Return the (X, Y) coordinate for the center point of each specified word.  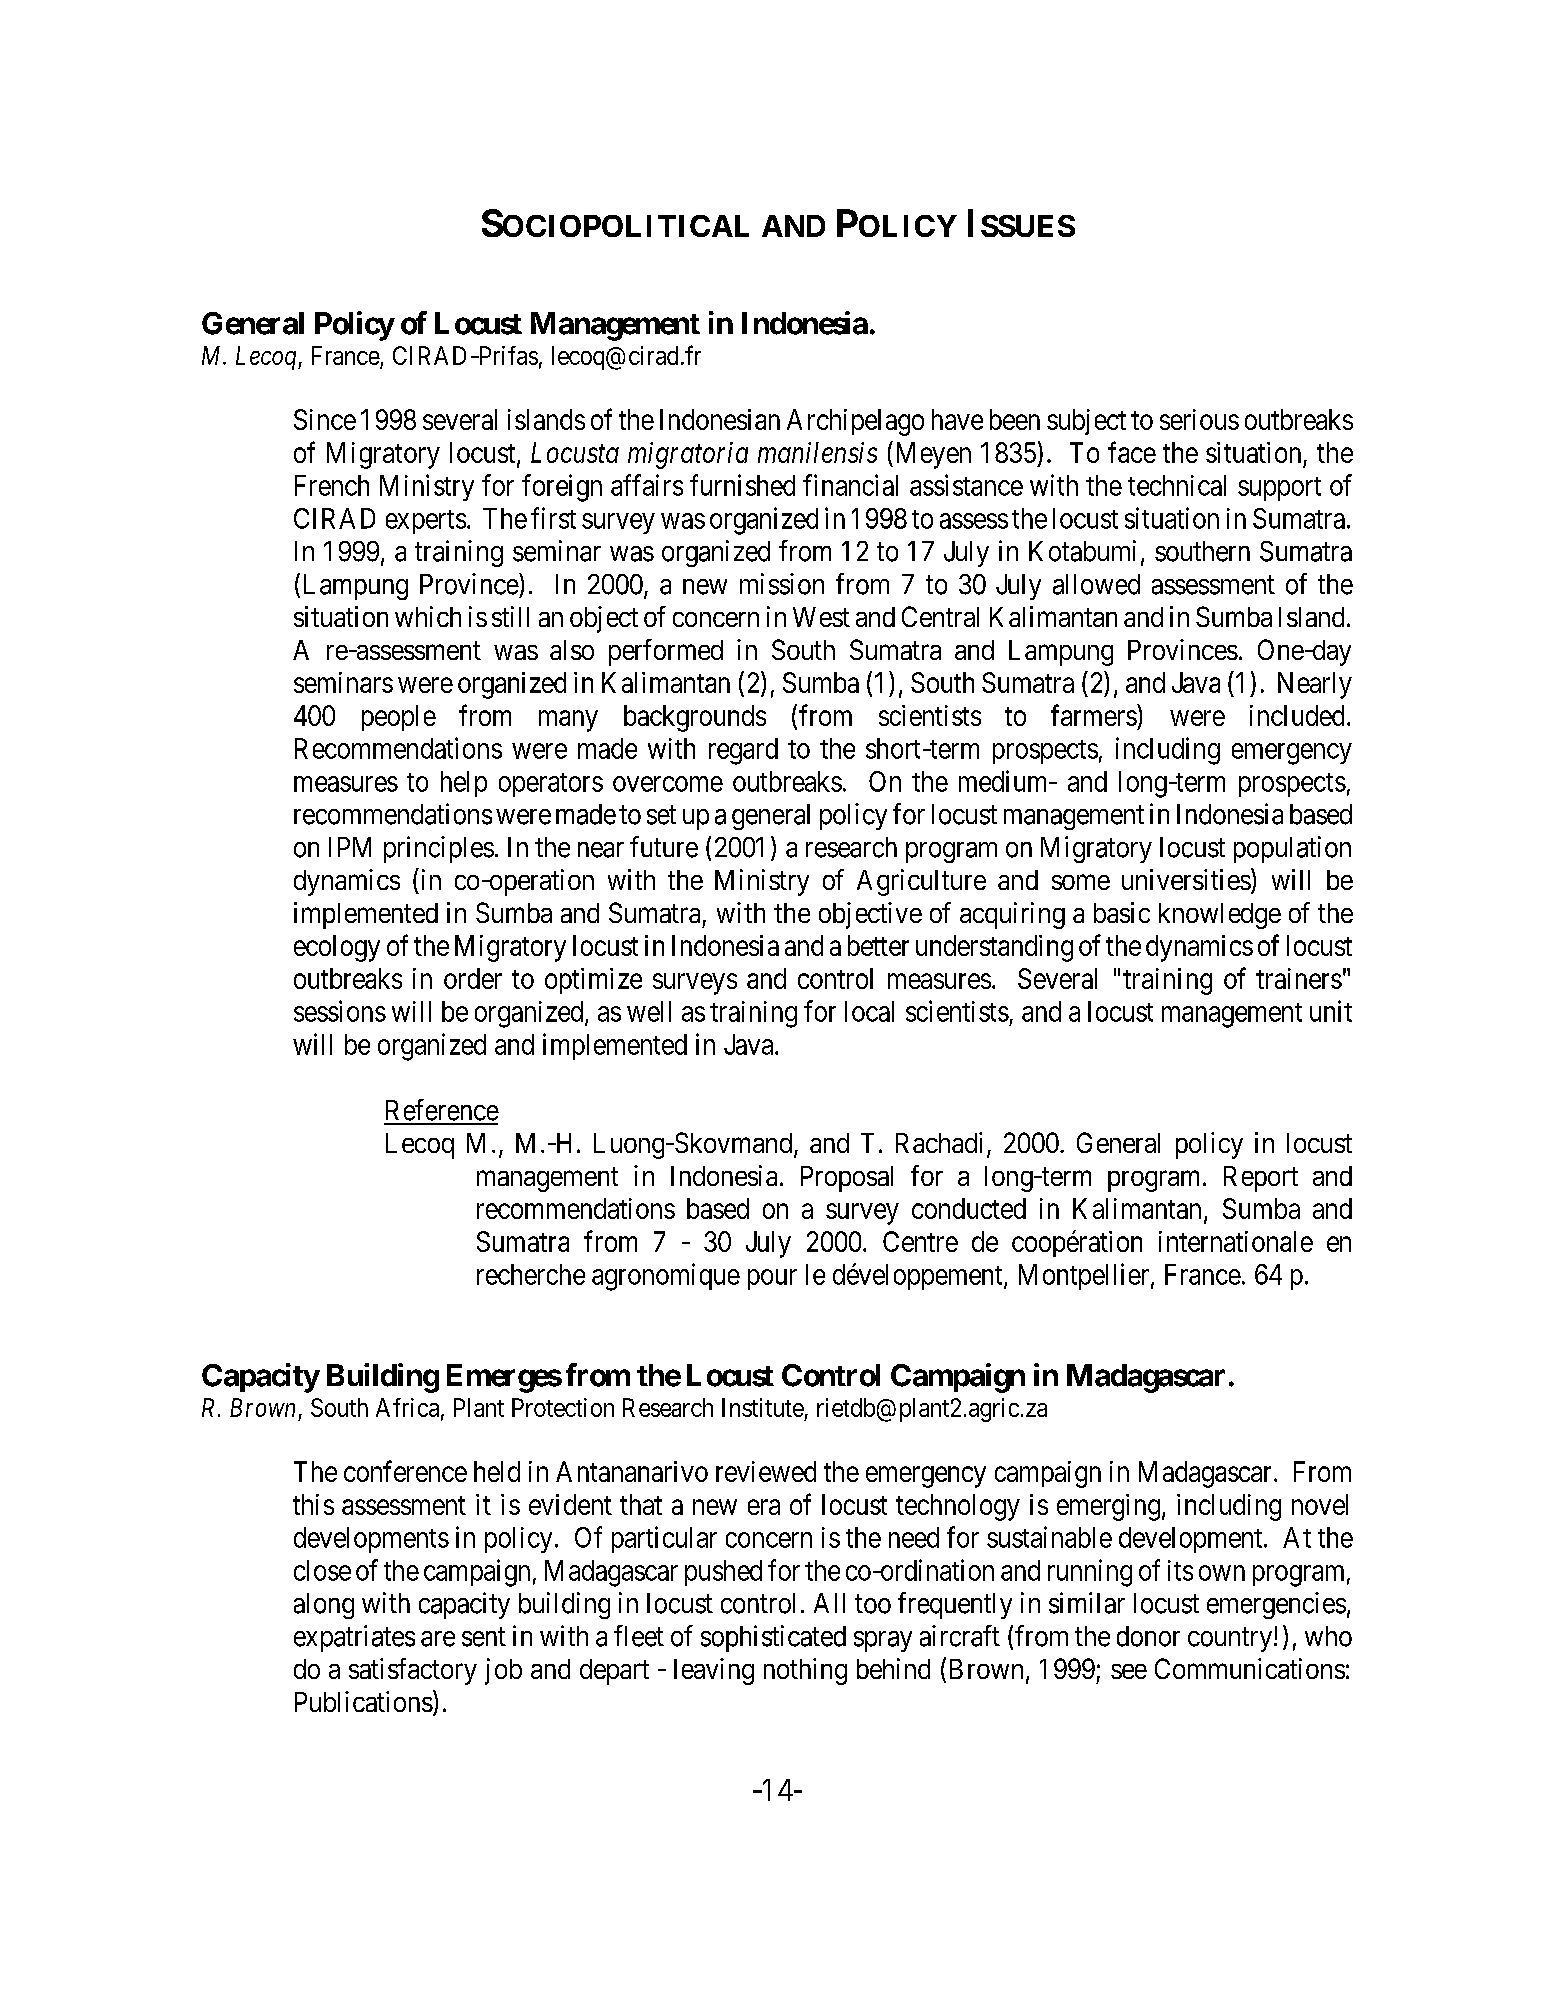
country (1230, 1639)
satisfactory (413, 1671)
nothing (805, 1671)
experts (426, 522)
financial (850, 485)
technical (1177, 485)
